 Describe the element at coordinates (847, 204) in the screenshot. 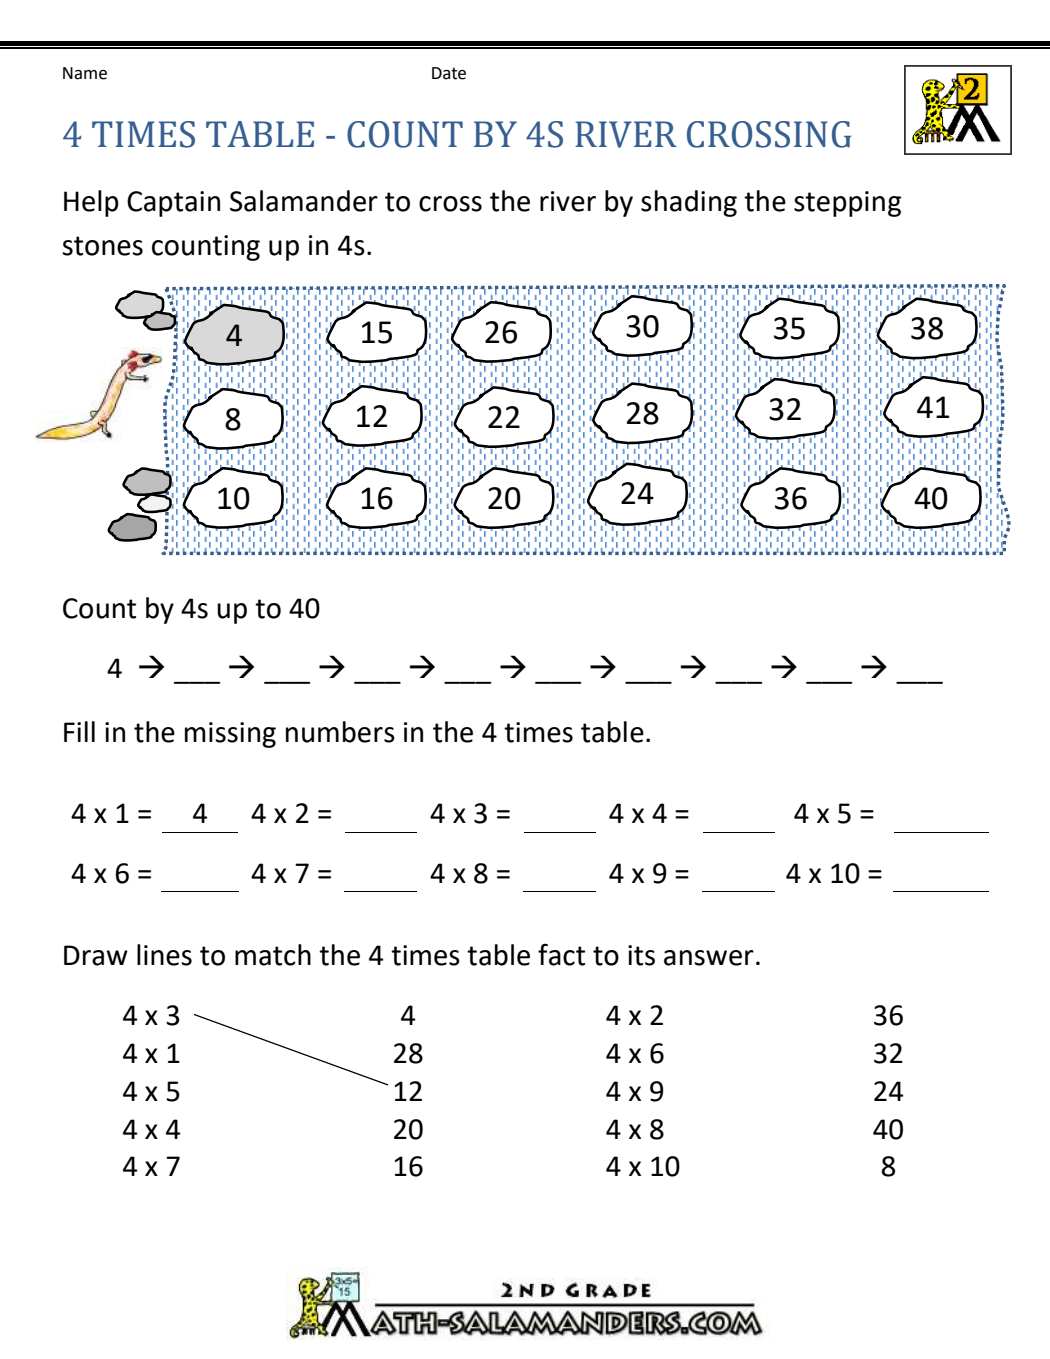

I see `stepping` at that location.
